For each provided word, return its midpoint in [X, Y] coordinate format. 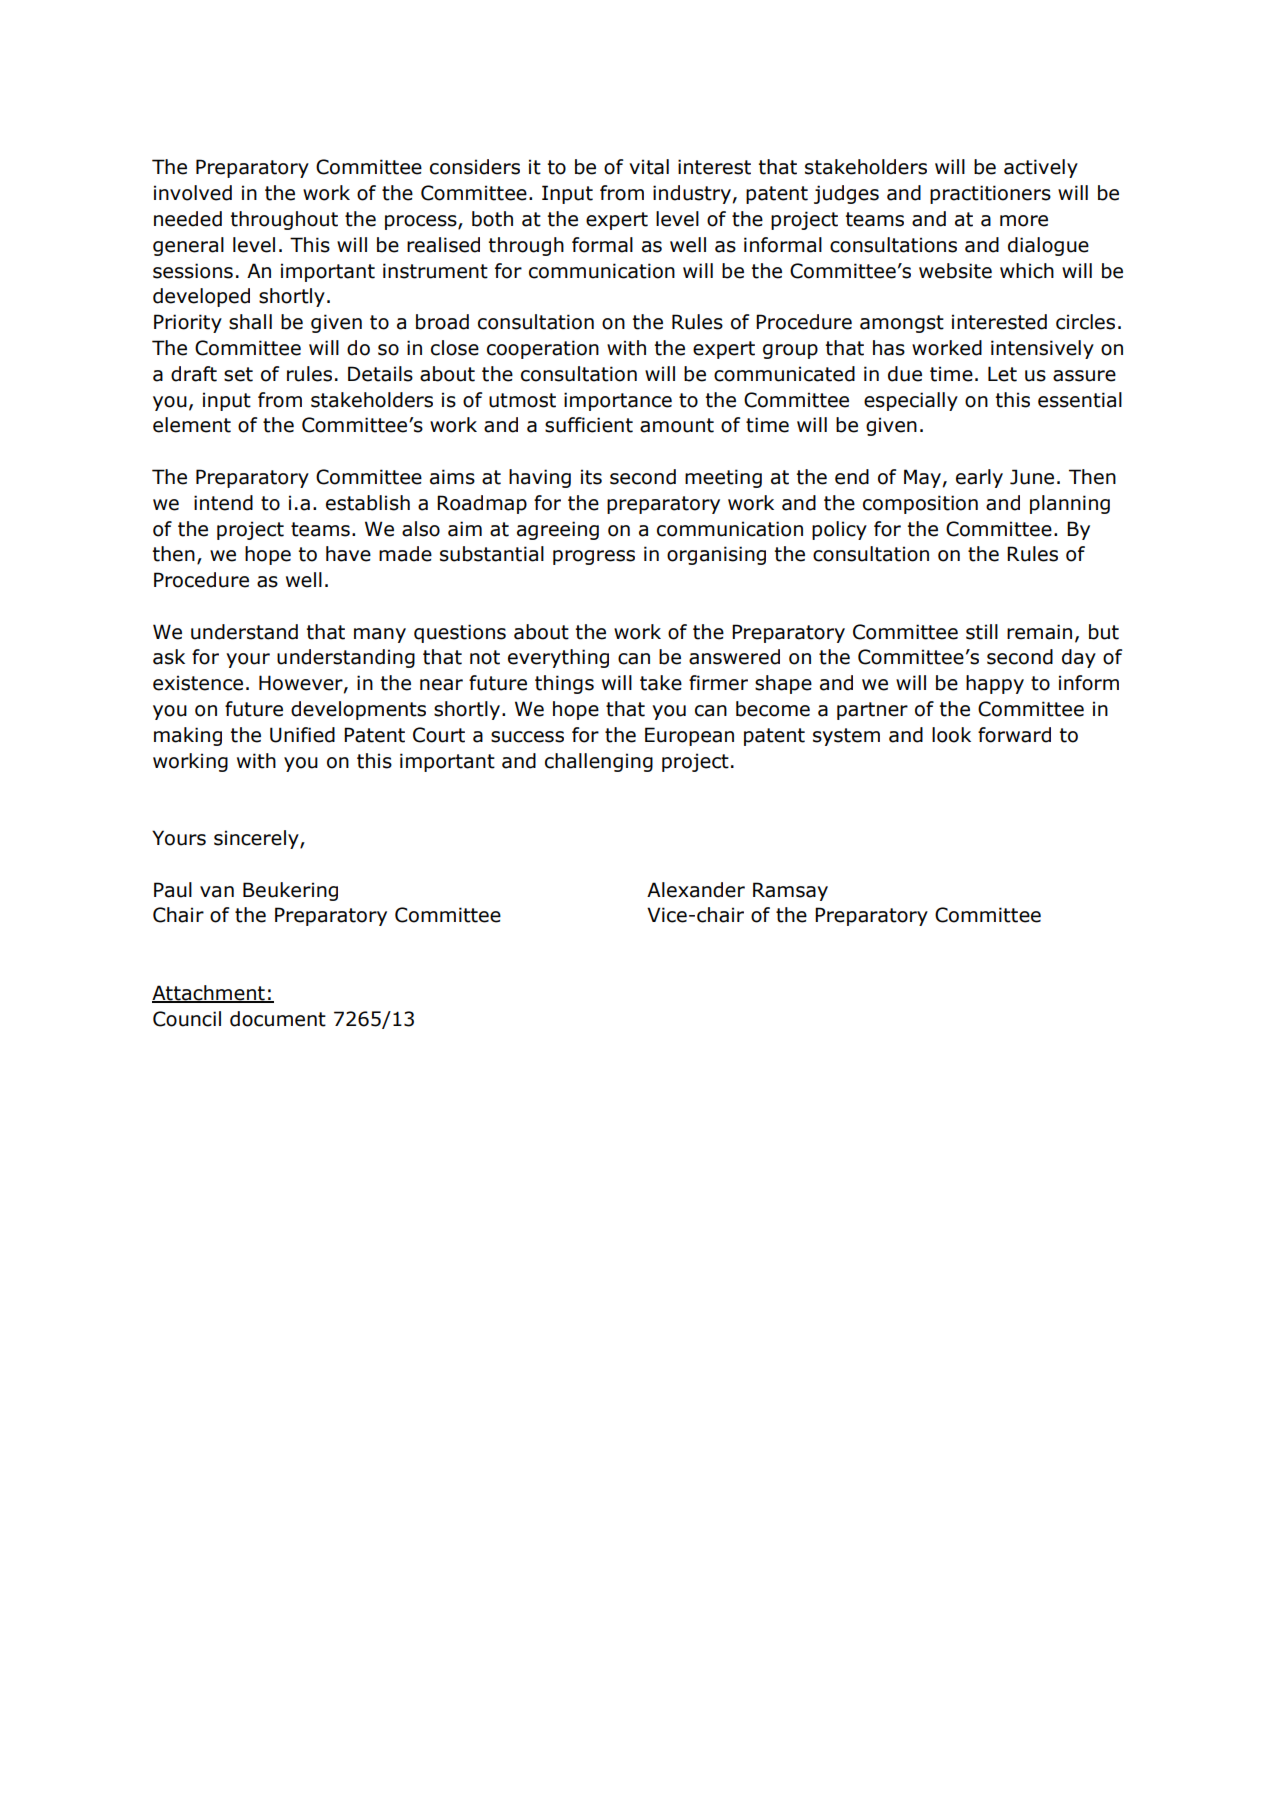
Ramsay [790, 891]
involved [193, 193]
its [591, 477]
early [979, 478]
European [689, 736]
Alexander [696, 890]
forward [1014, 735]
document [278, 1019]
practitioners [990, 194]
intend [223, 503]
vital [649, 167]
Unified [302, 735]
